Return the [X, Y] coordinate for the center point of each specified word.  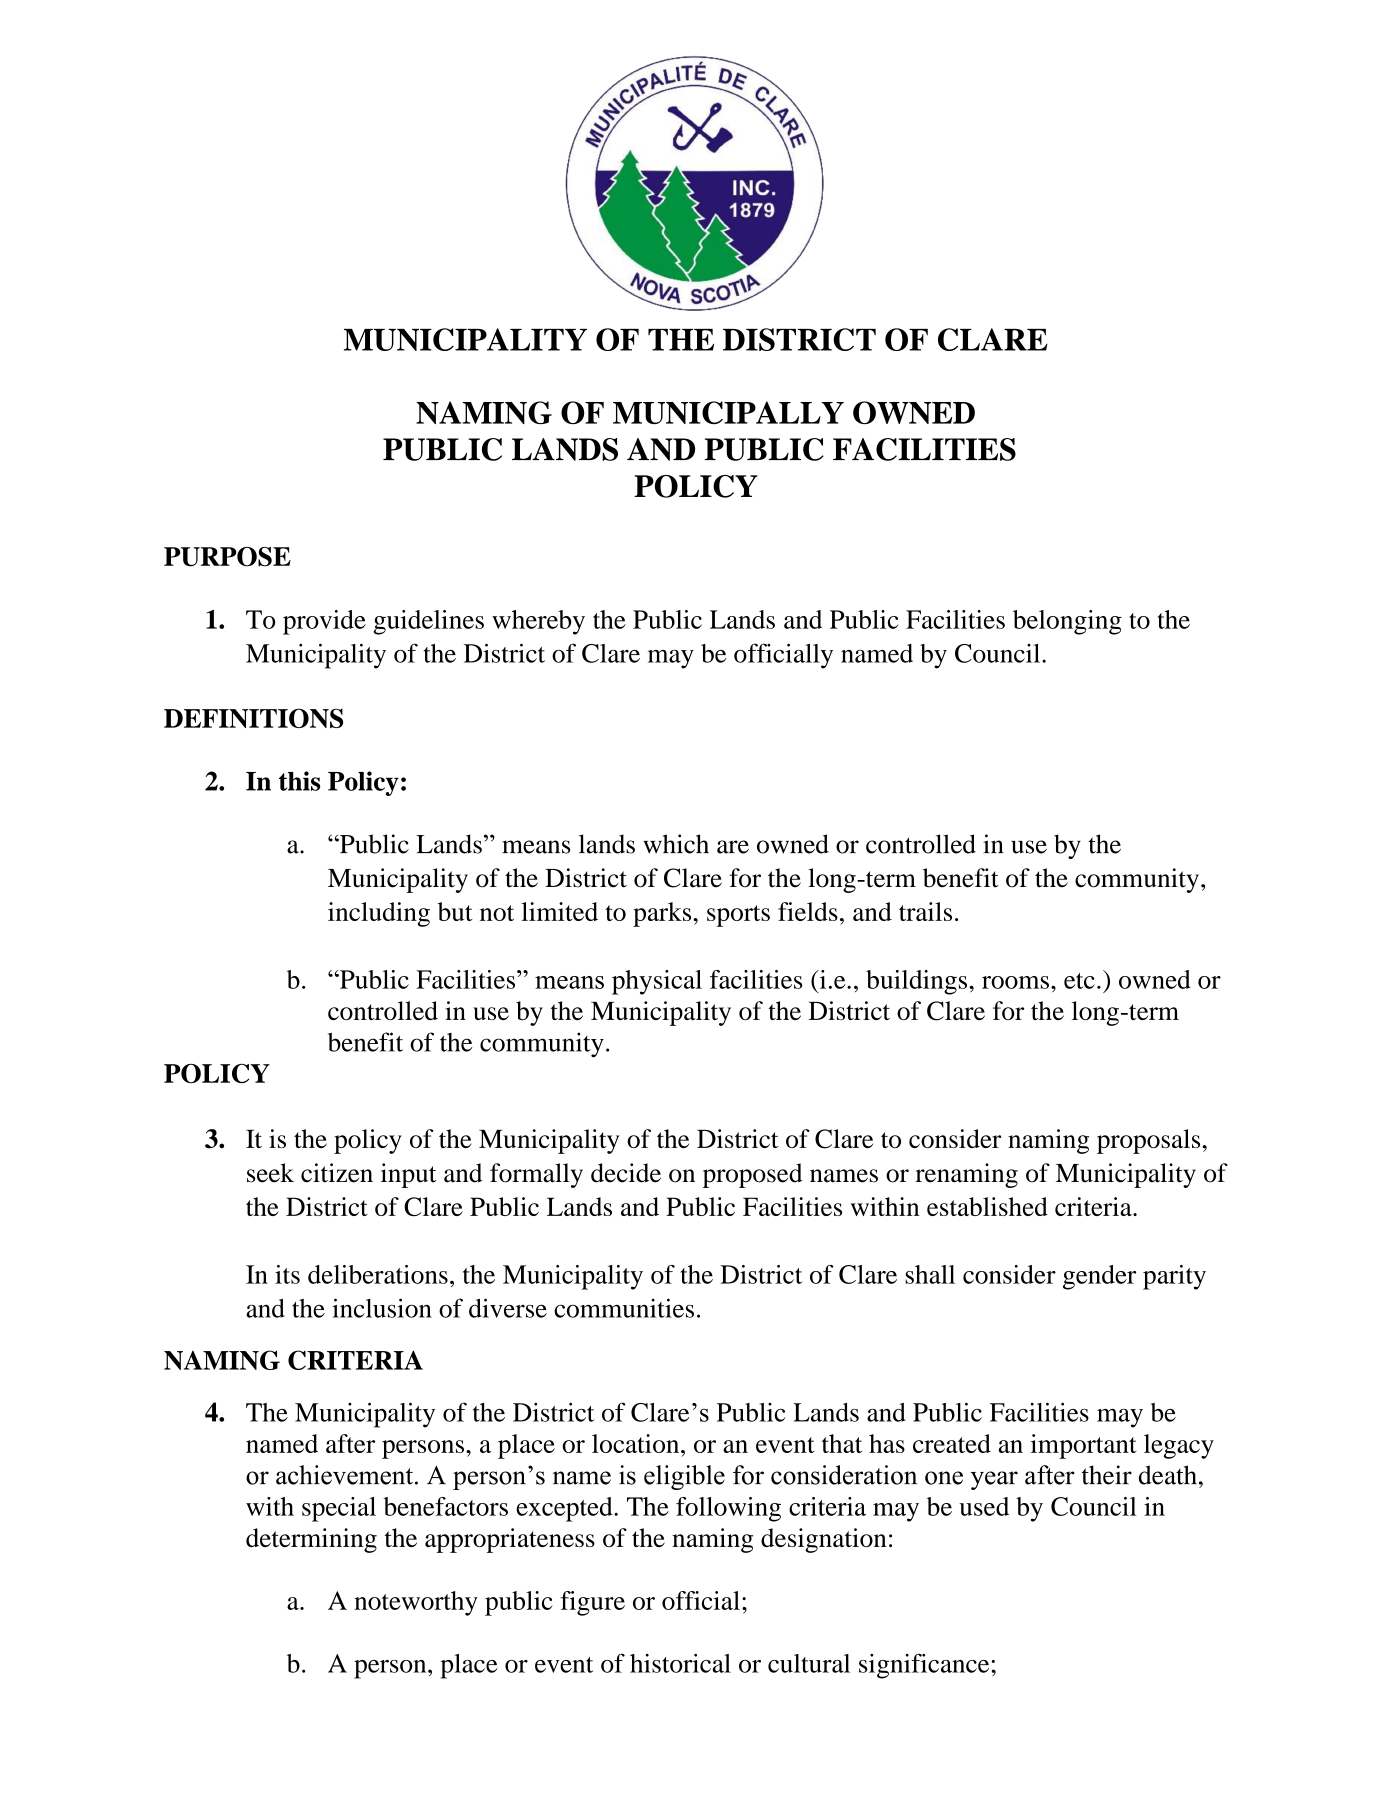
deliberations [378, 1274]
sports [738, 916]
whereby [538, 622]
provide [324, 622]
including [379, 914]
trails [925, 911]
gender [1099, 1277]
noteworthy [416, 1603]
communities [624, 1308]
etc [1079, 981]
